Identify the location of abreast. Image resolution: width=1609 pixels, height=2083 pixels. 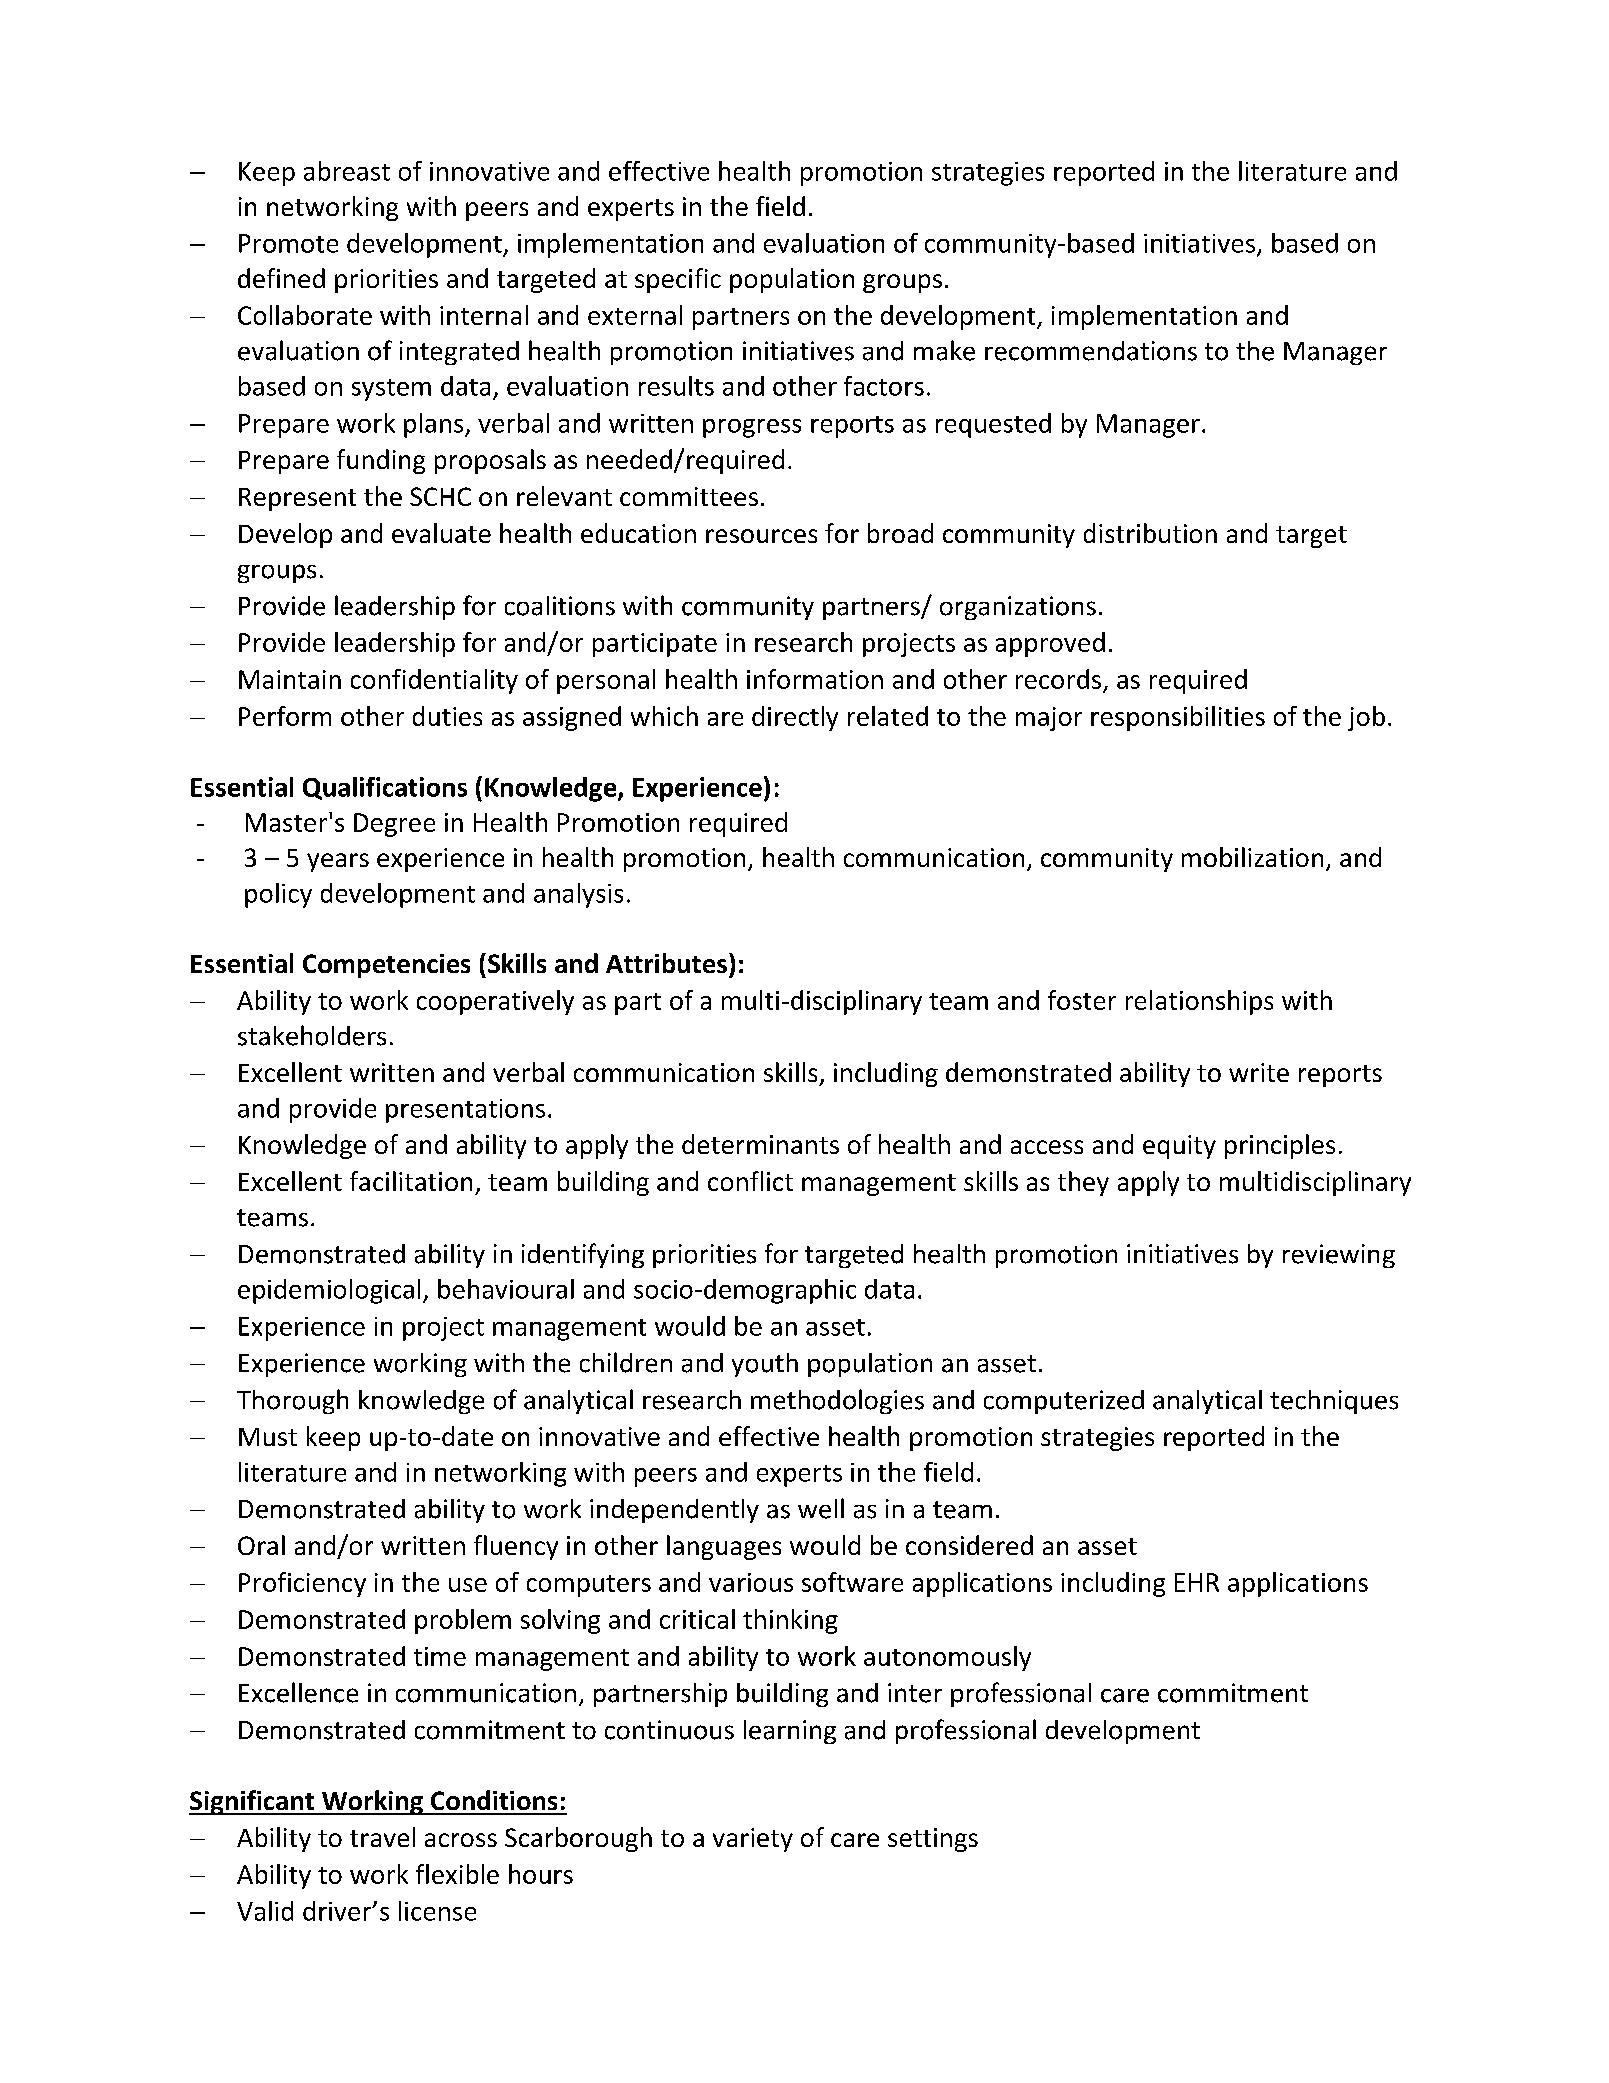
(347, 171).
